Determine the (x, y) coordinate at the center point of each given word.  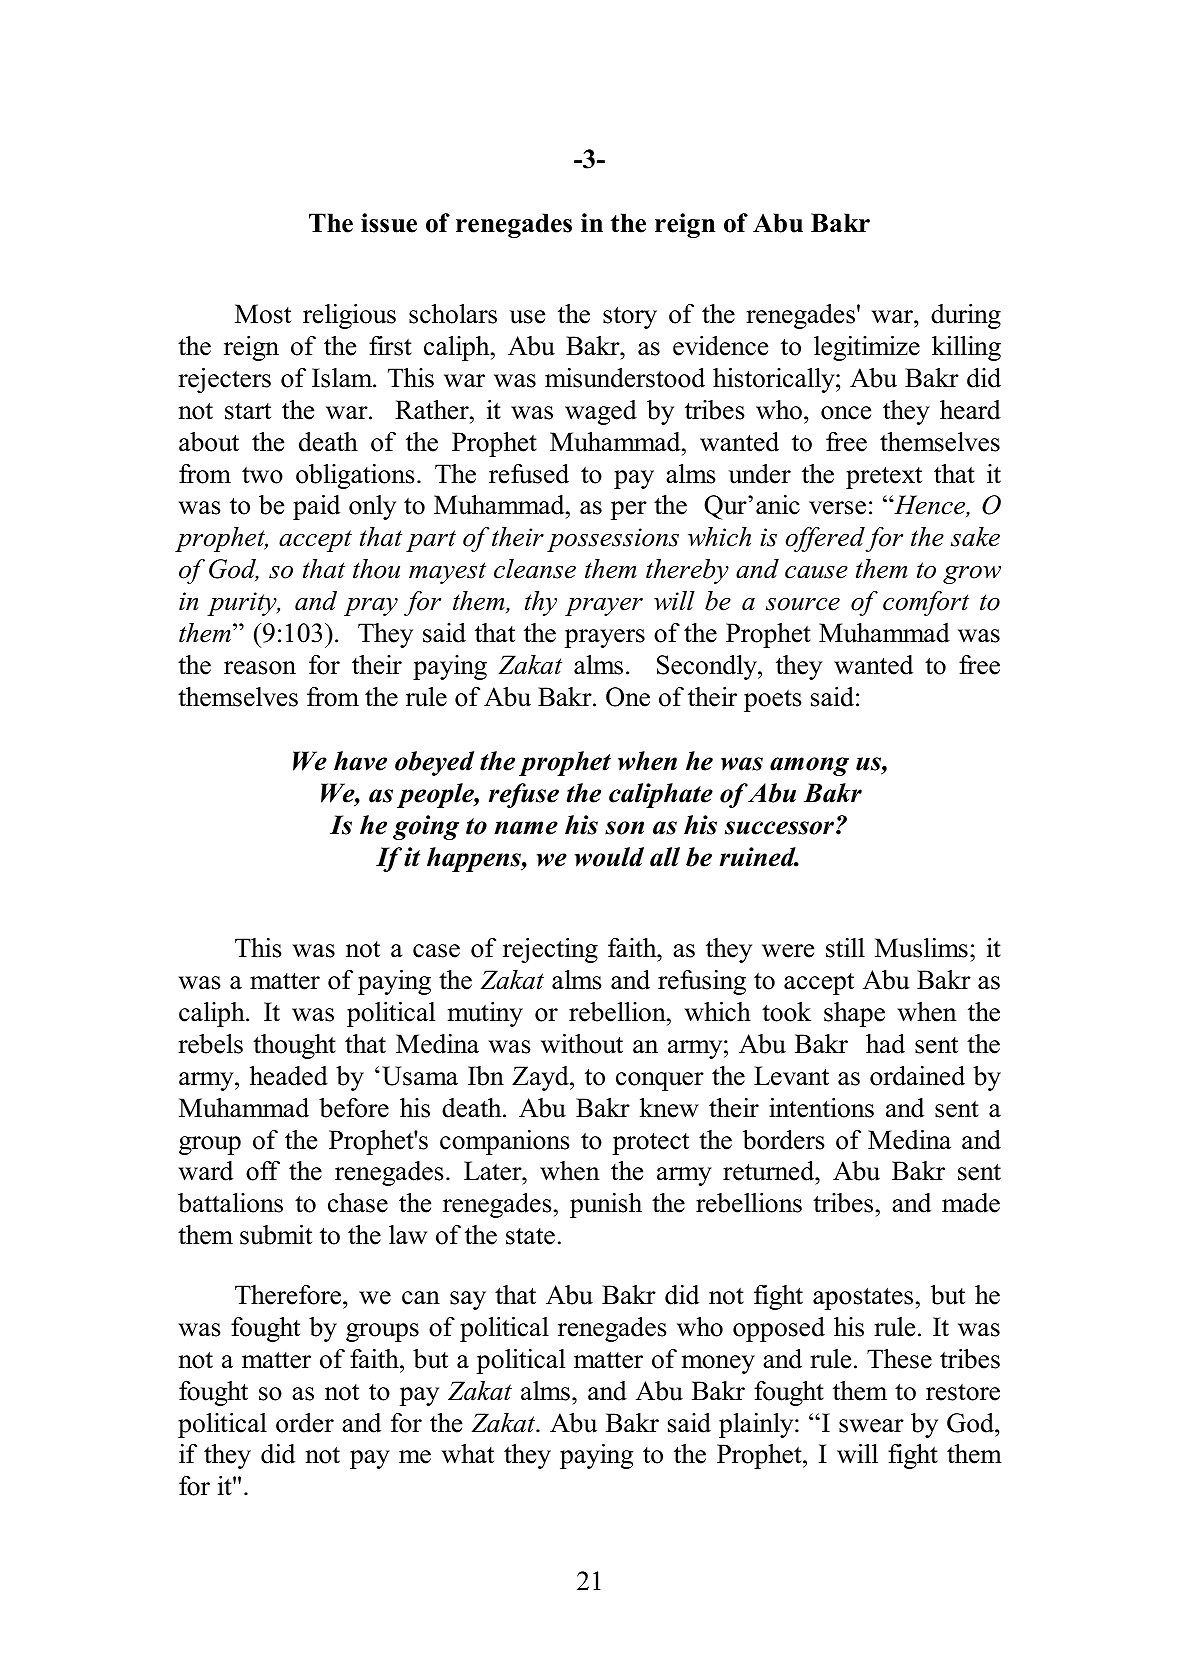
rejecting (550, 950)
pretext (884, 477)
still (845, 948)
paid (316, 507)
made (971, 1203)
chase (358, 1203)
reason (260, 668)
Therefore (289, 1295)
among (809, 766)
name (526, 828)
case (436, 951)
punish (606, 1205)
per (629, 510)
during (966, 316)
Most (263, 314)
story (630, 317)
